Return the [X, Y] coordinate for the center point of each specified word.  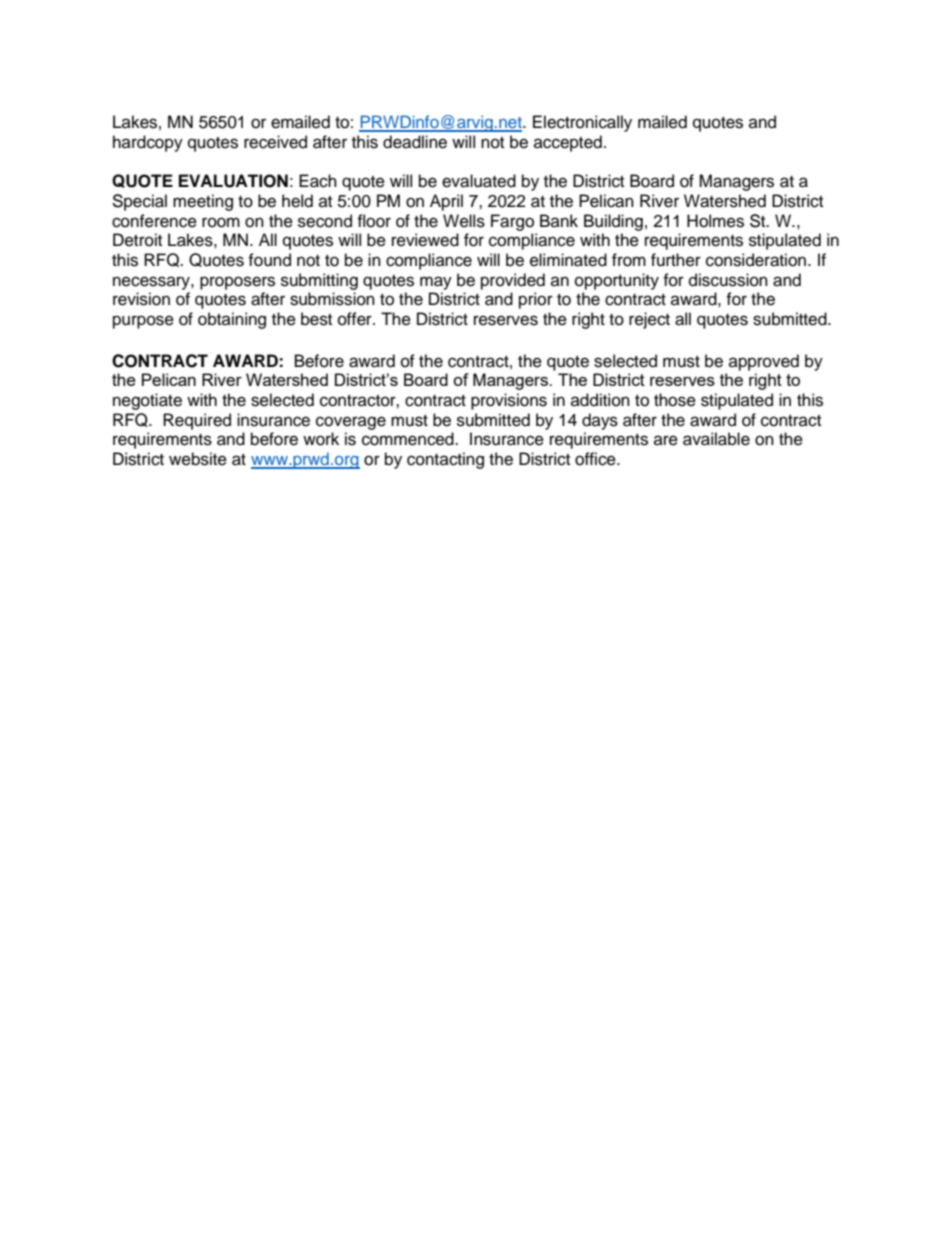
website [198, 459]
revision [141, 299]
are [666, 440]
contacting [445, 460]
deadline [415, 142]
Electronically [582, 123]
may [436, 283]
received [275, 142]
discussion [728, 280]
